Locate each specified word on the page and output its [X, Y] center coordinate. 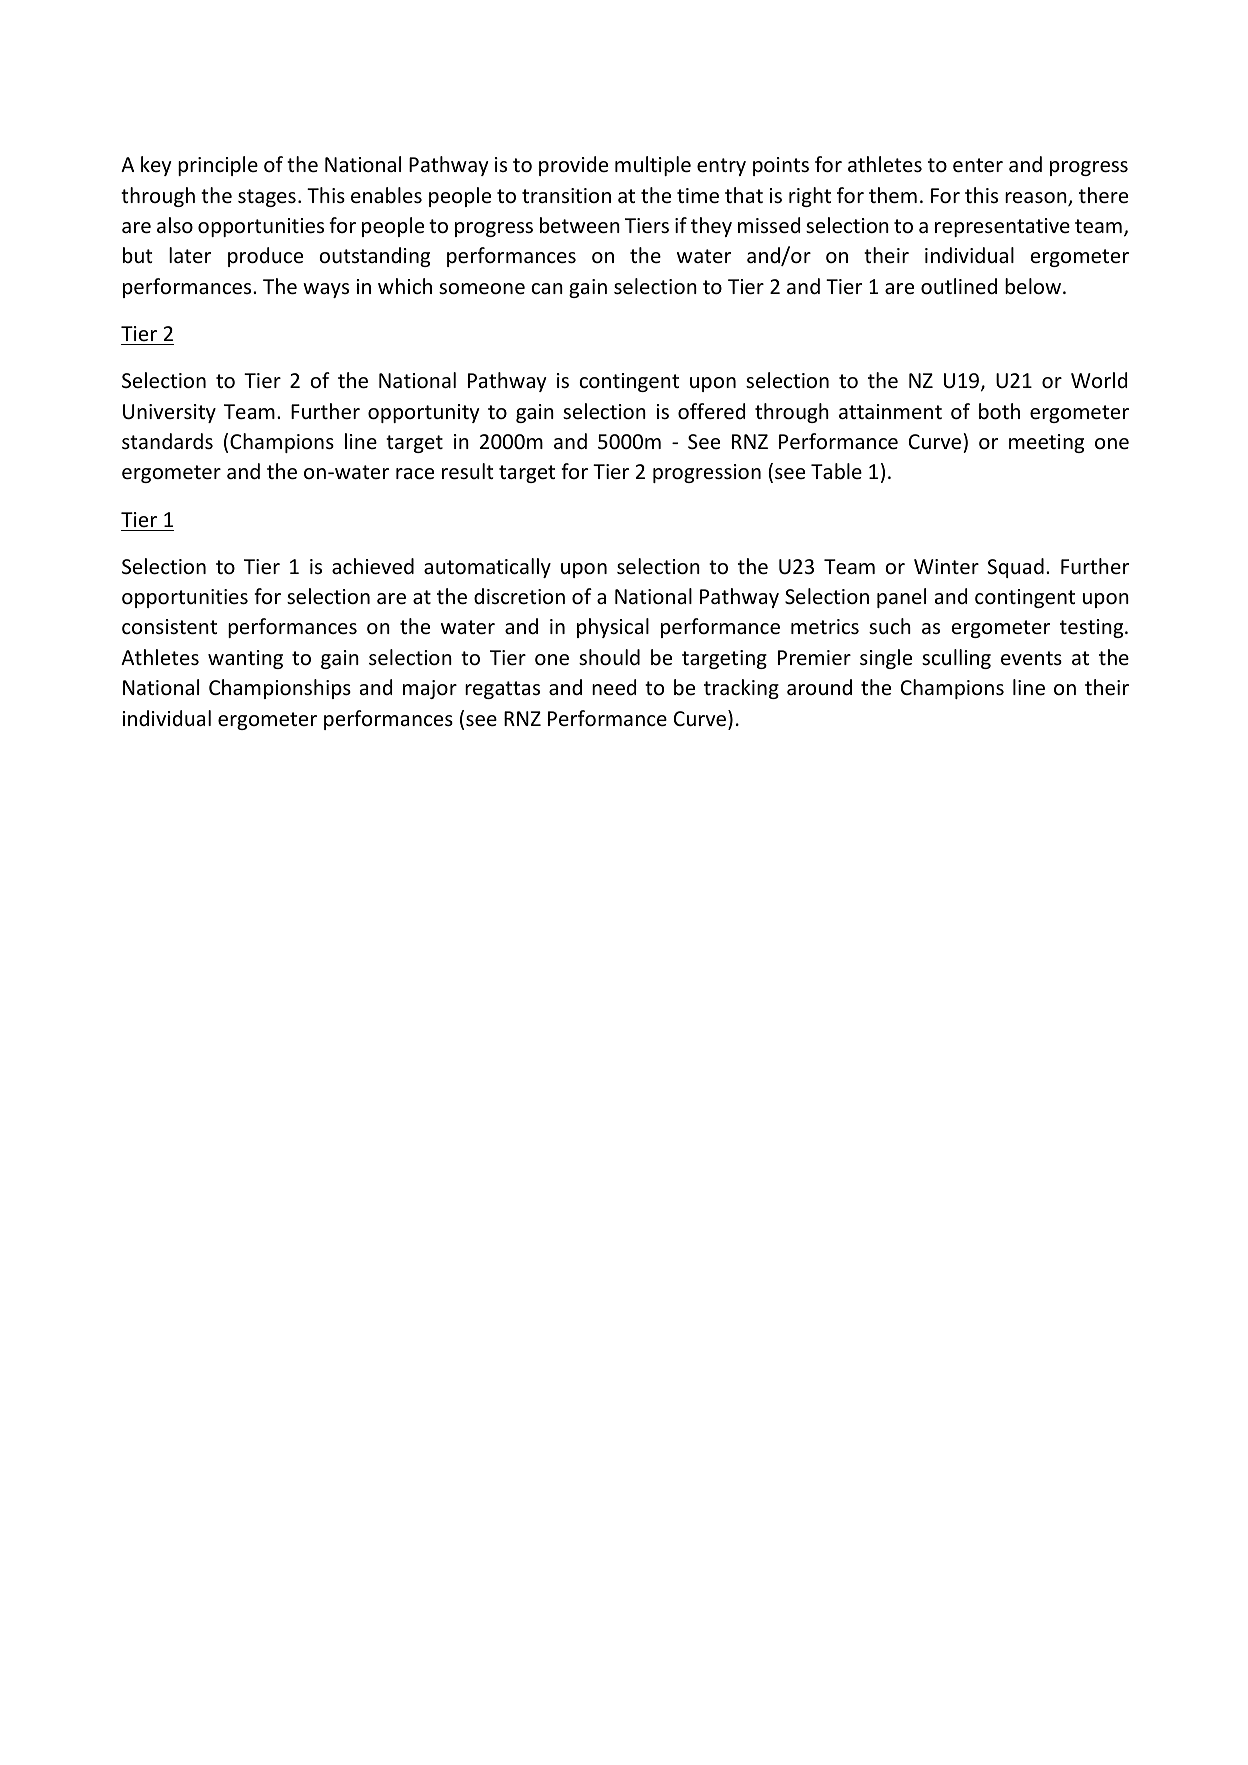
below [1034, 286]
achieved [373, 566]
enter [978, 165]
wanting [245, 659]
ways [326, 290]
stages [267, 198]
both [999, 411]
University [169, 413]
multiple [653, 166]
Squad [1016, 568]
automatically [487, 568]
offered [711, 411]
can [547, 289]
